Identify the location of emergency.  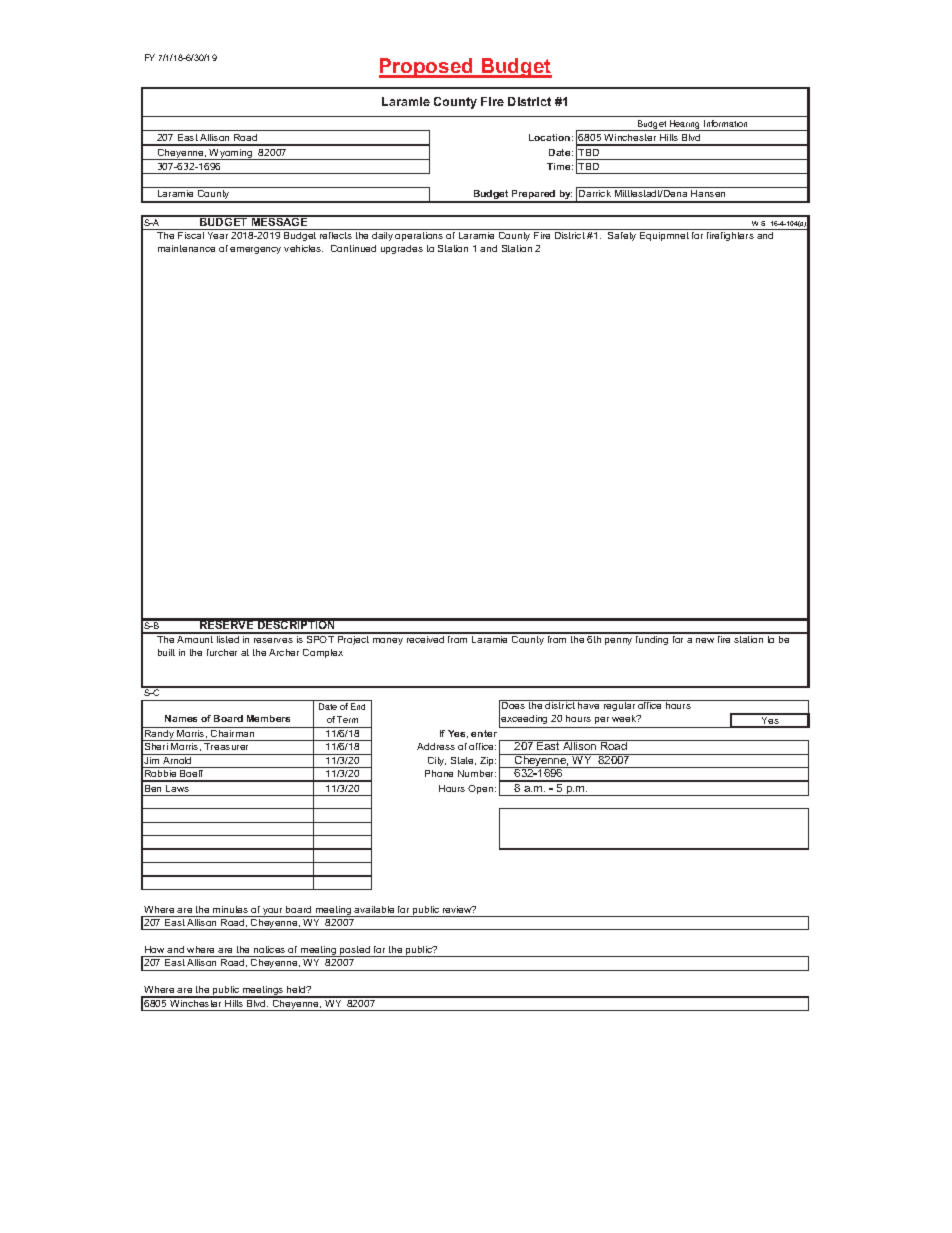
(255, 250).
